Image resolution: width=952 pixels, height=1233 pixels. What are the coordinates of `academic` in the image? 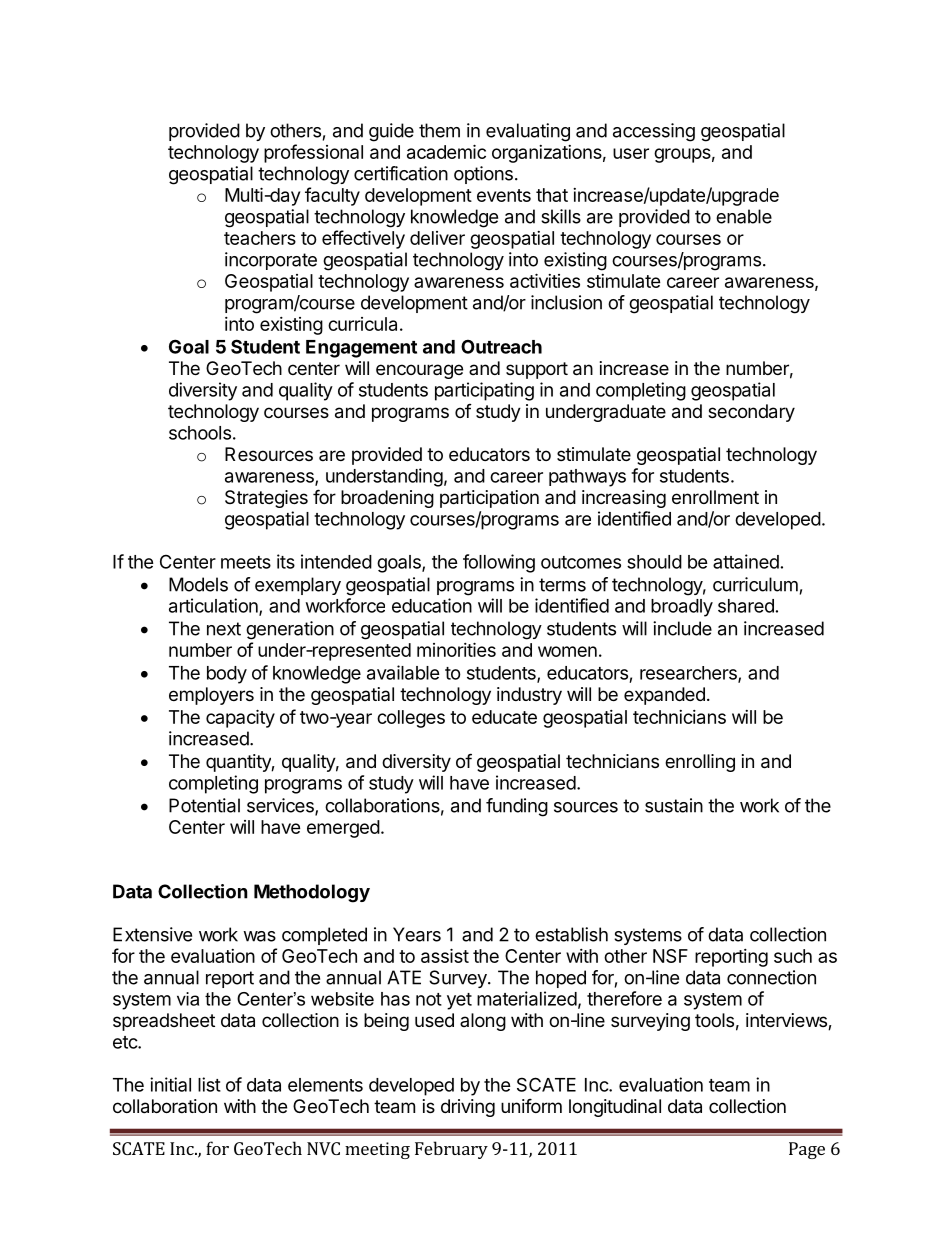 It's located at (446, 151).
